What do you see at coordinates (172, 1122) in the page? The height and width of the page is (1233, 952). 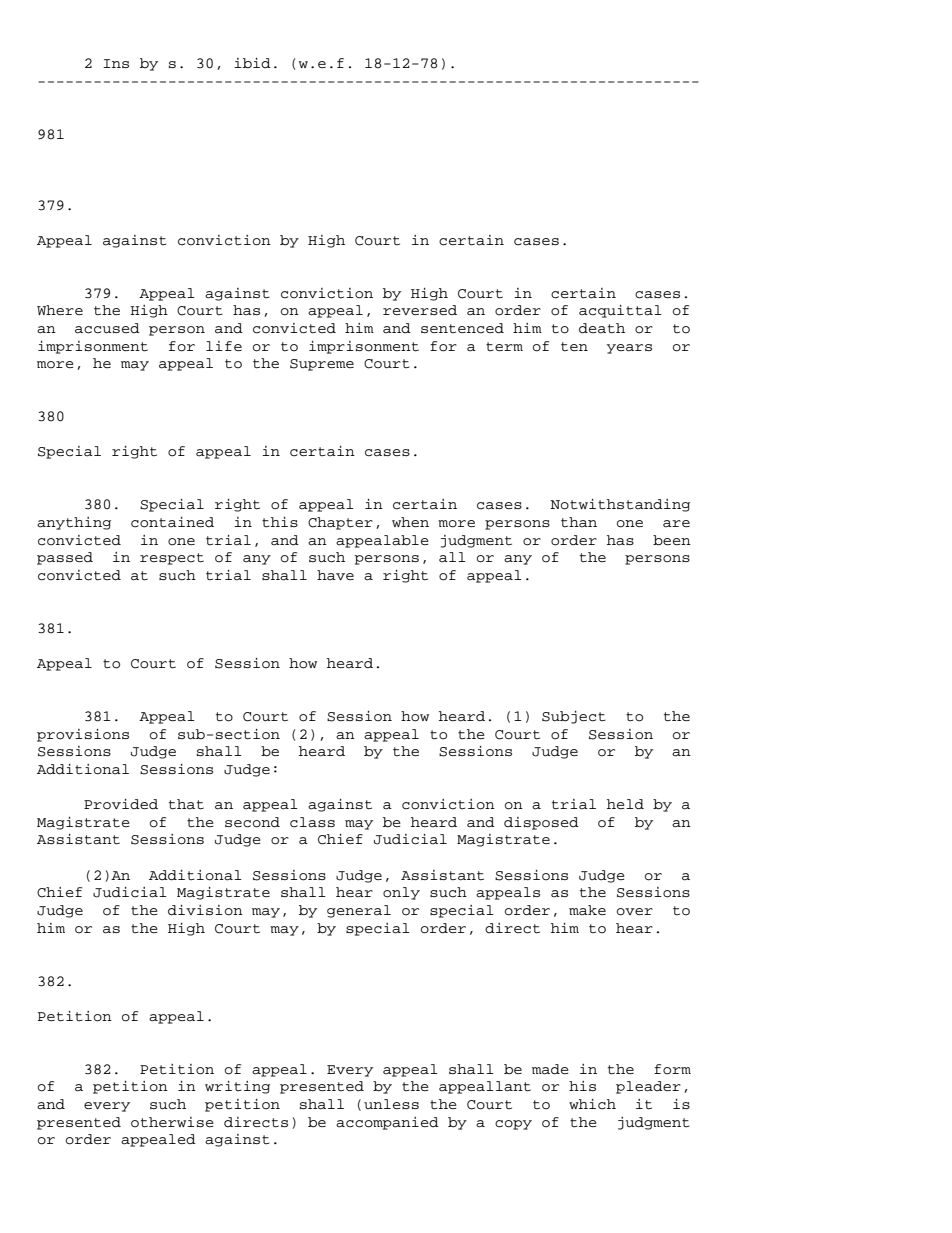 I see `otherwise` at bounding box center [172, 1122].
